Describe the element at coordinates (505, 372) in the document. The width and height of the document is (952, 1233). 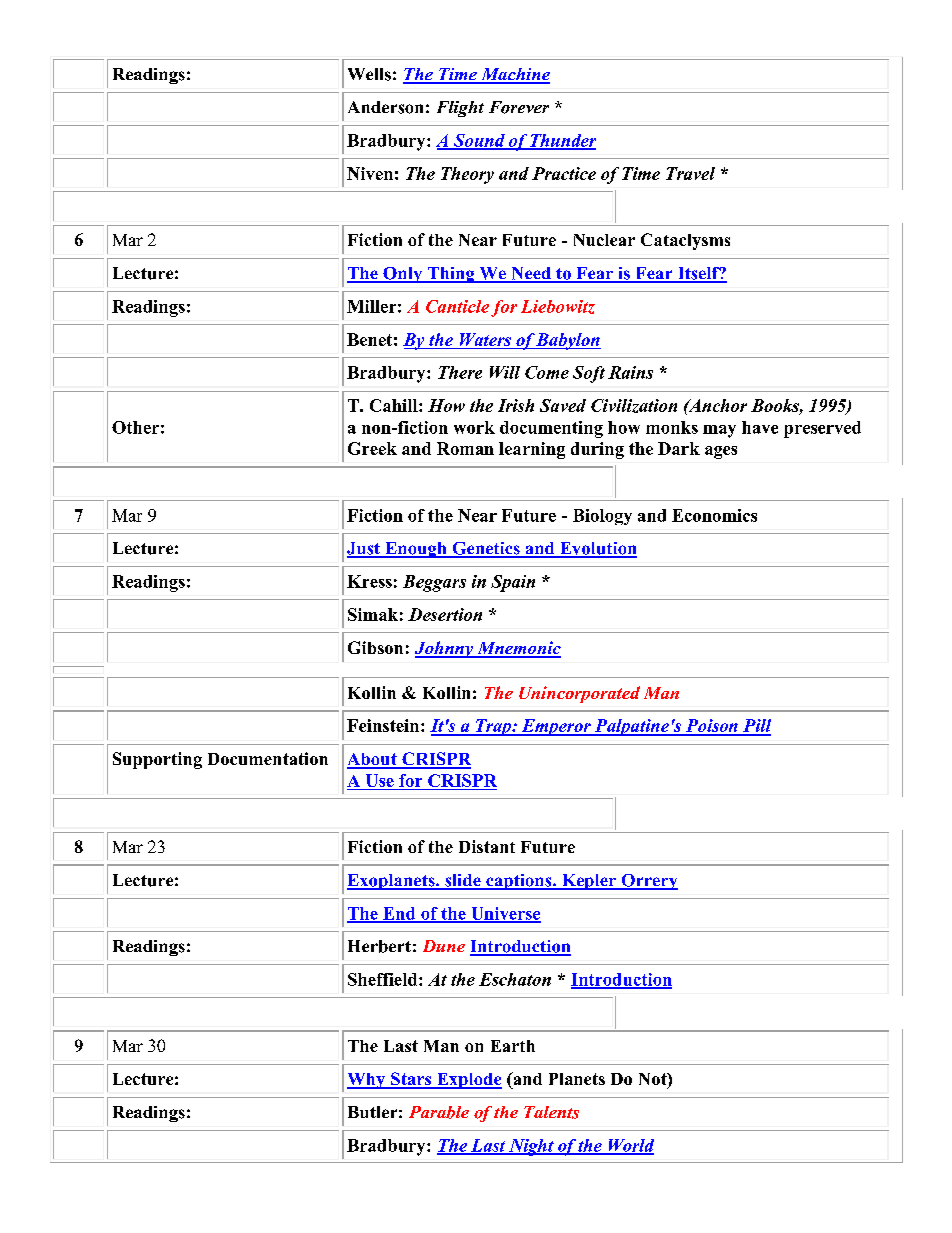
I see `Will` at that location.
